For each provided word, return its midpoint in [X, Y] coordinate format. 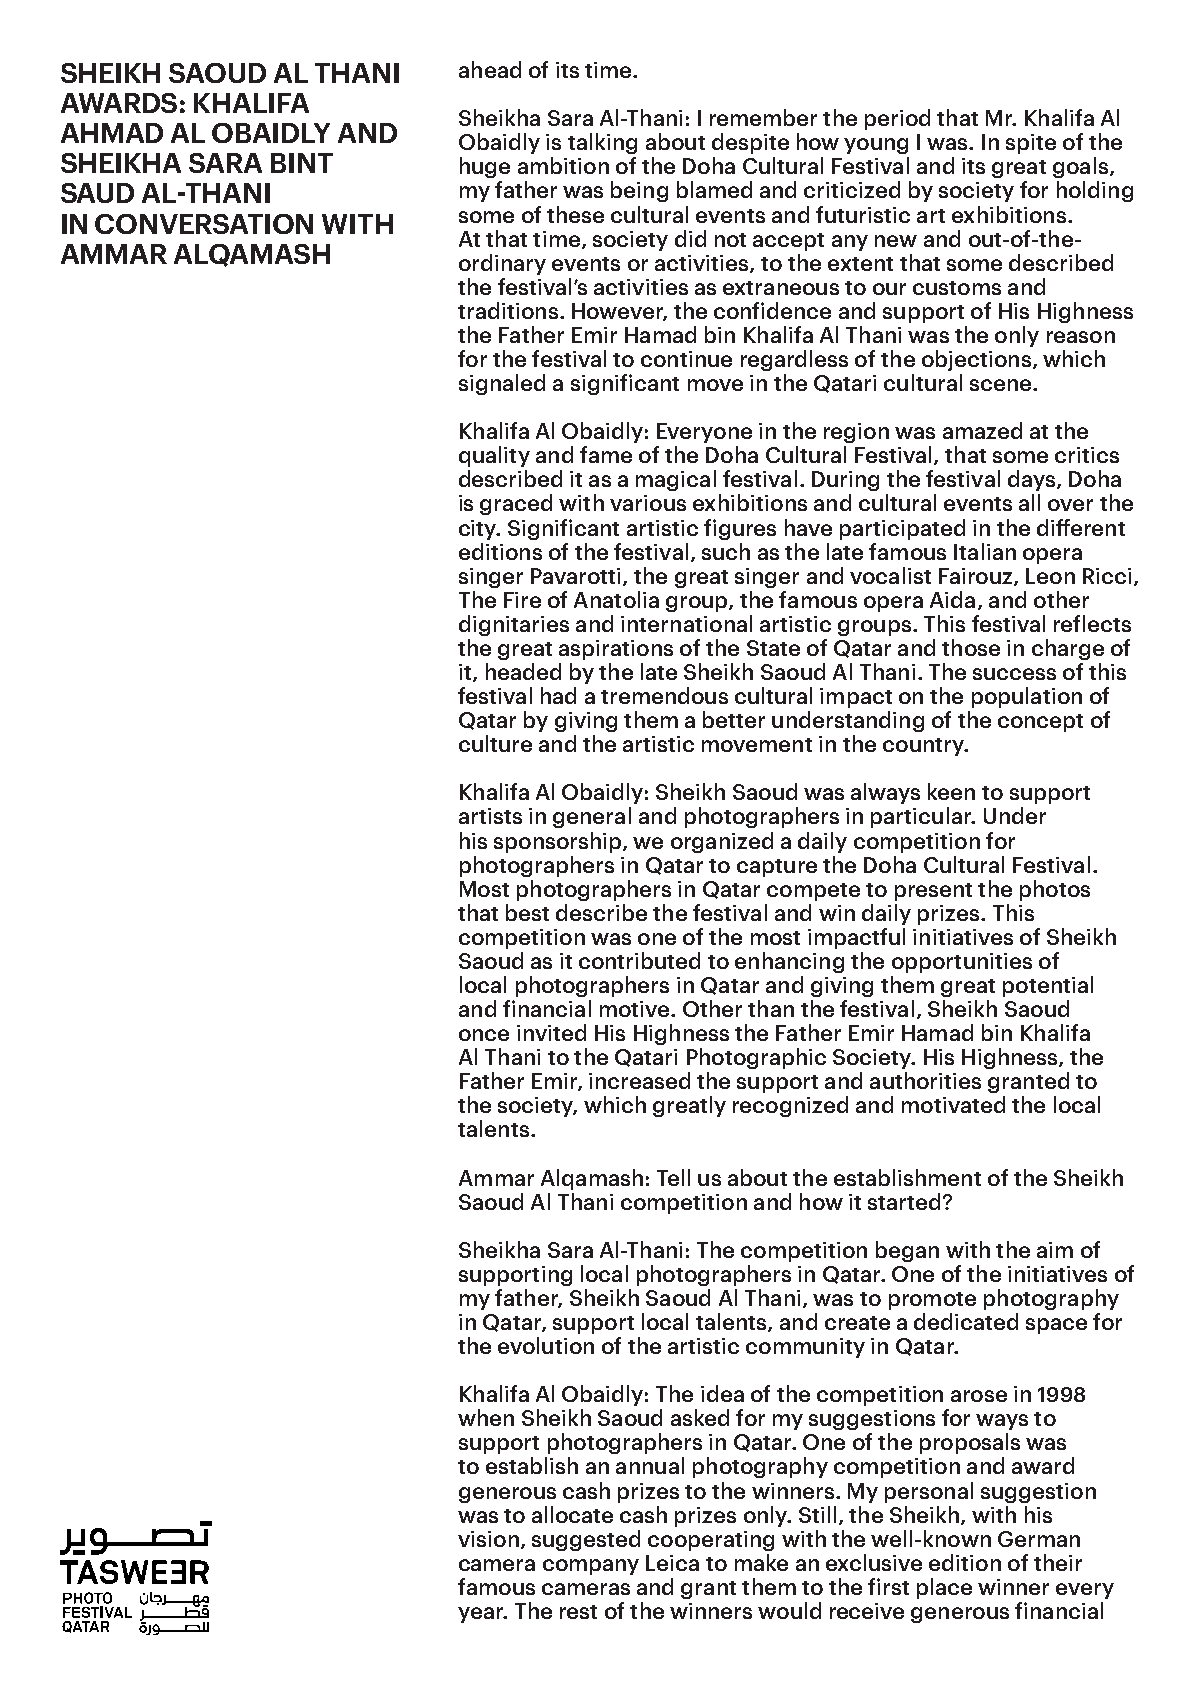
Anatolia [616, 599]
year [481, 1615]
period [897, 119]
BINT [302, 163]
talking [602, 143]
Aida [952, 599]
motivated [953, 1104]
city [479, 530]
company [591, 1567]
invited [551, 1032]
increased [639, 1080]
